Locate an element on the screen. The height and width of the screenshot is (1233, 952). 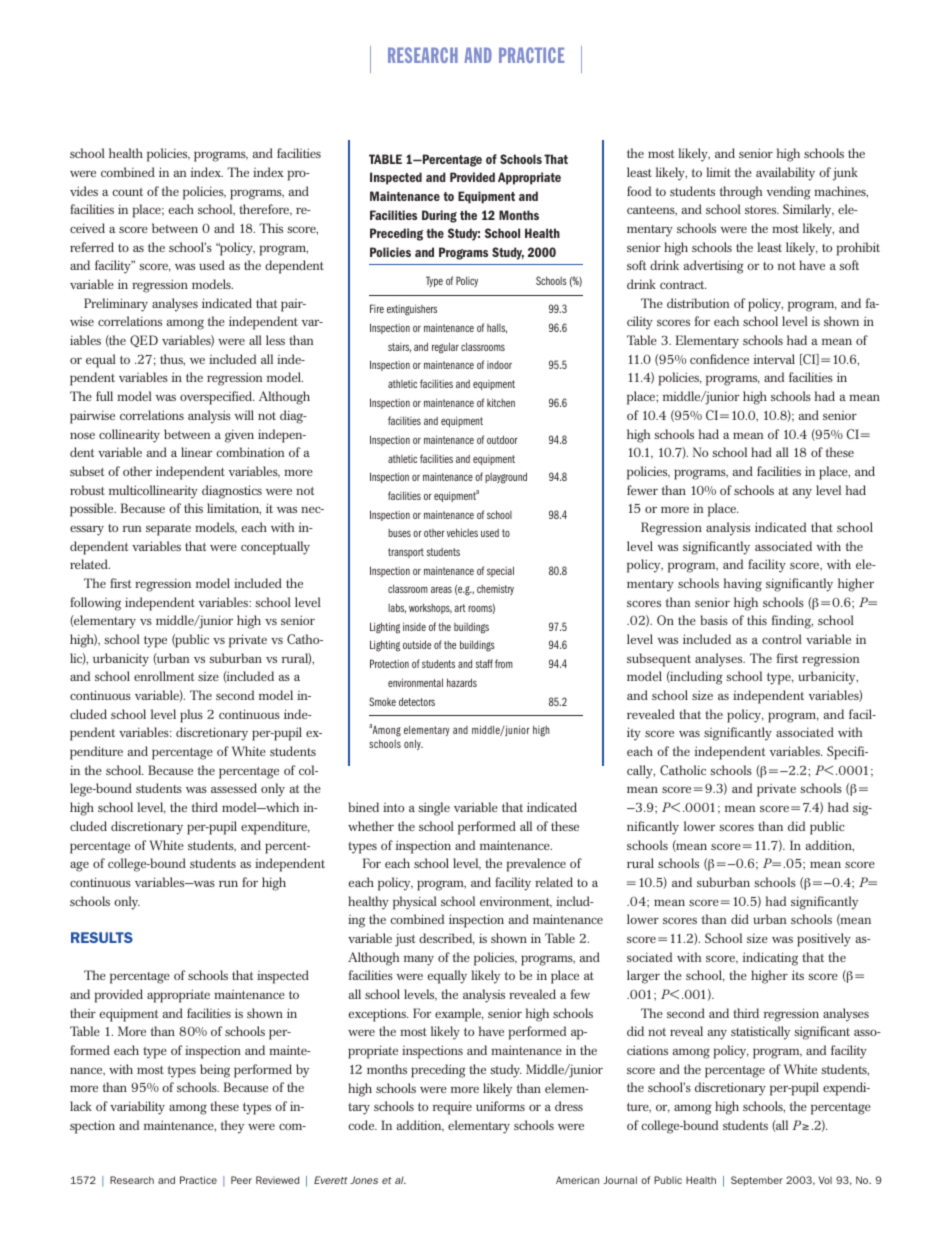
stores is located at coordinates (762, 210).
